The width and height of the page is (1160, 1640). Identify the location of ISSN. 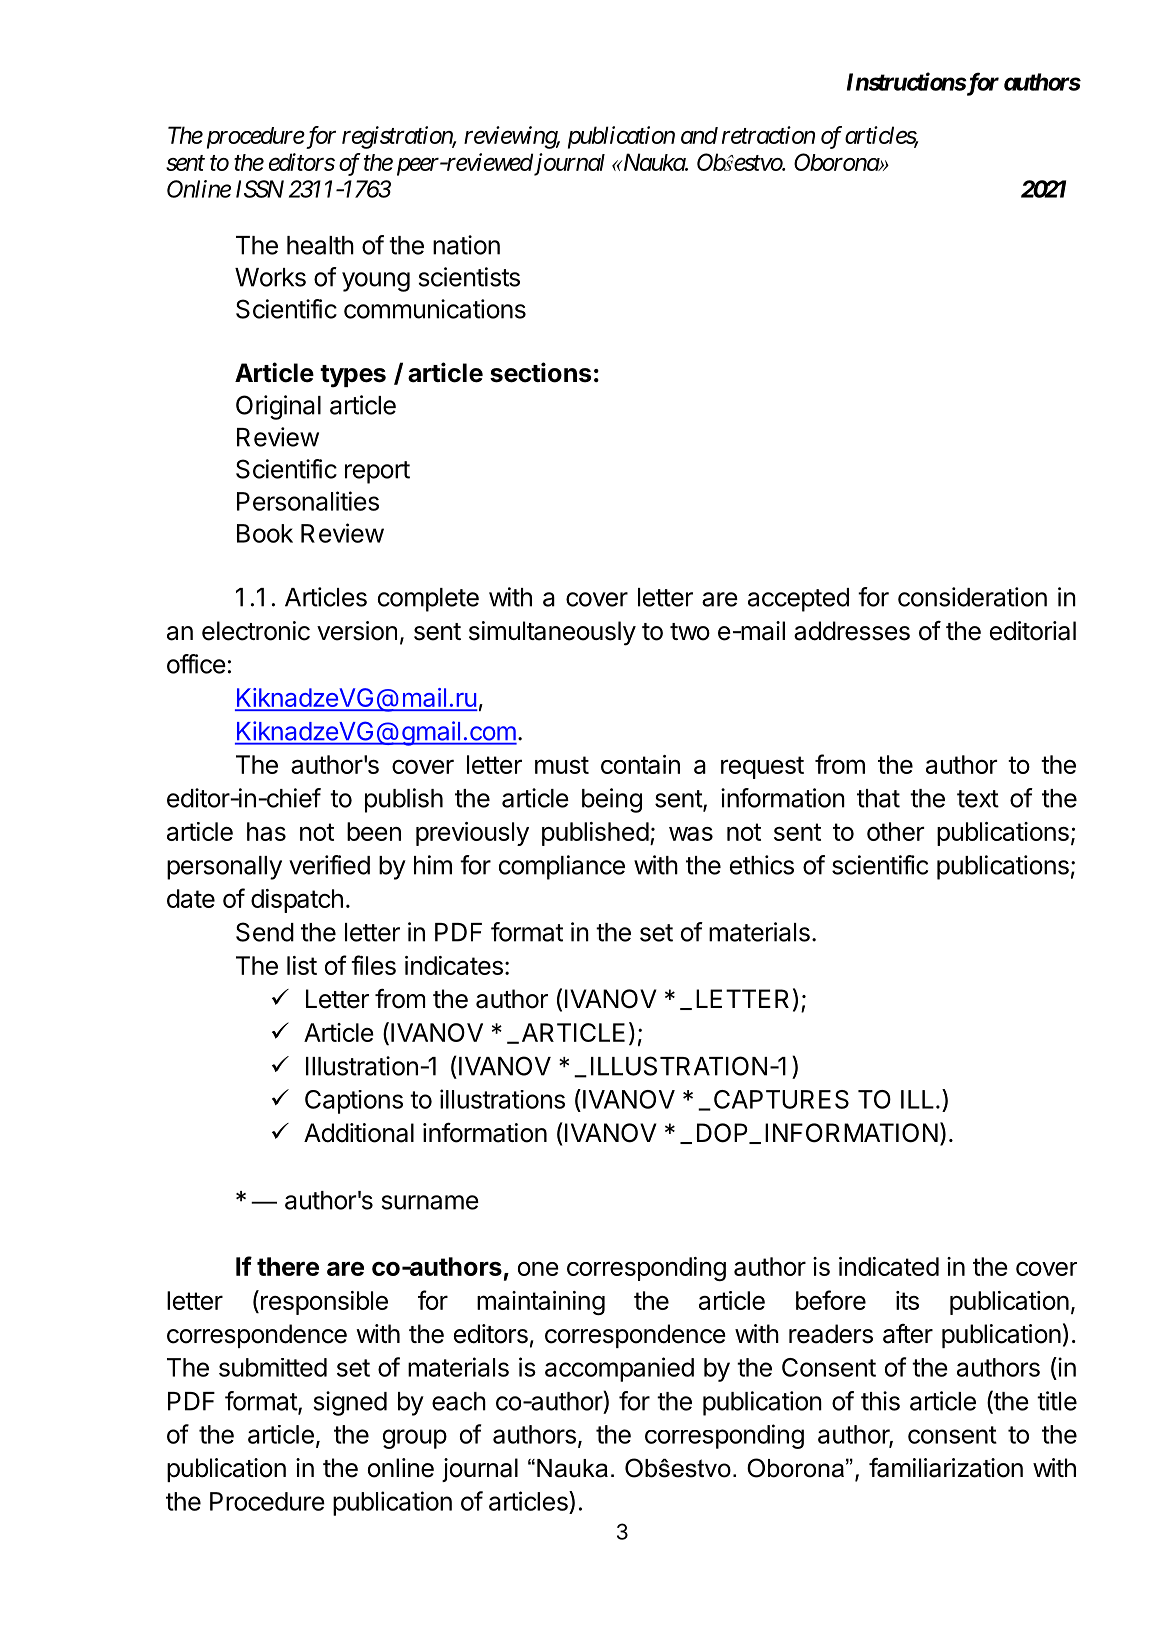
(260, 189).
